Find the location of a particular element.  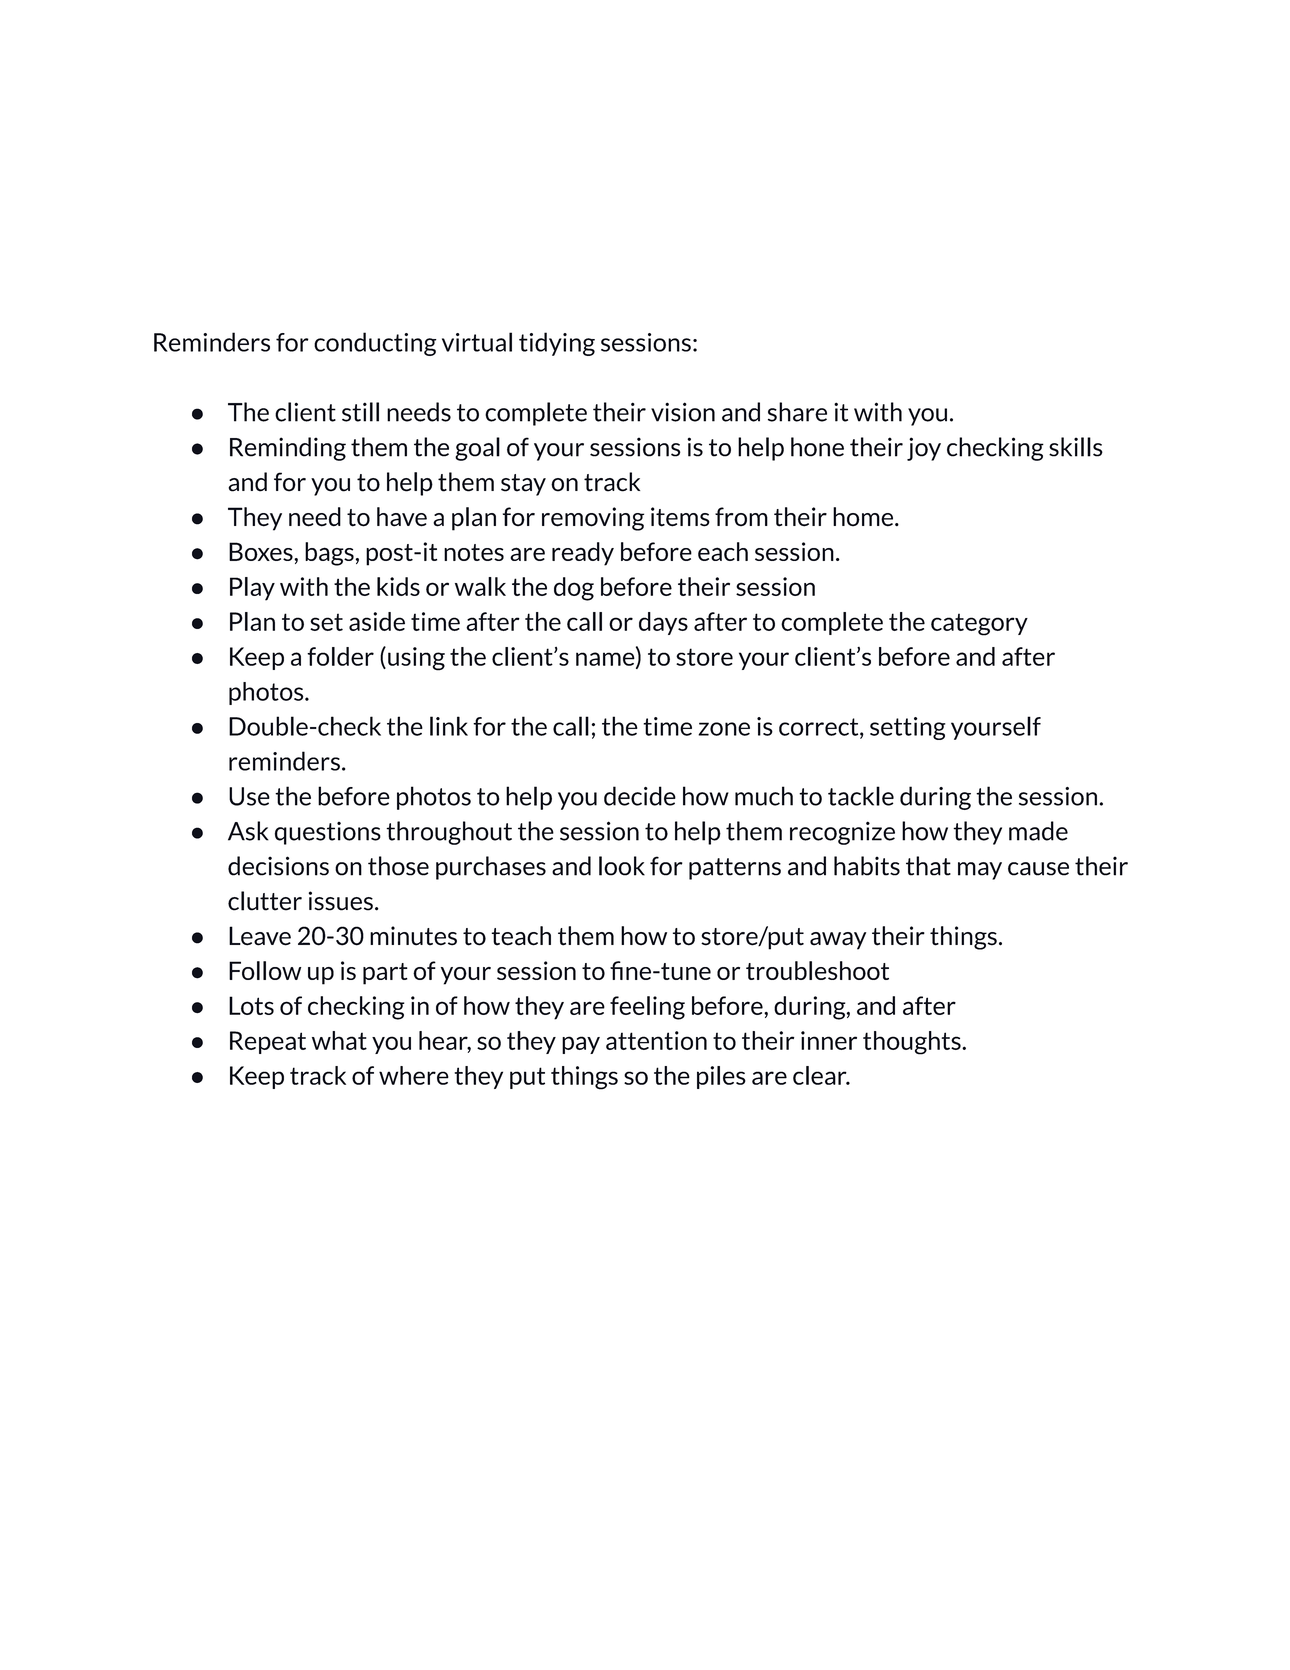

setting is located at coordinates (908, 728).
